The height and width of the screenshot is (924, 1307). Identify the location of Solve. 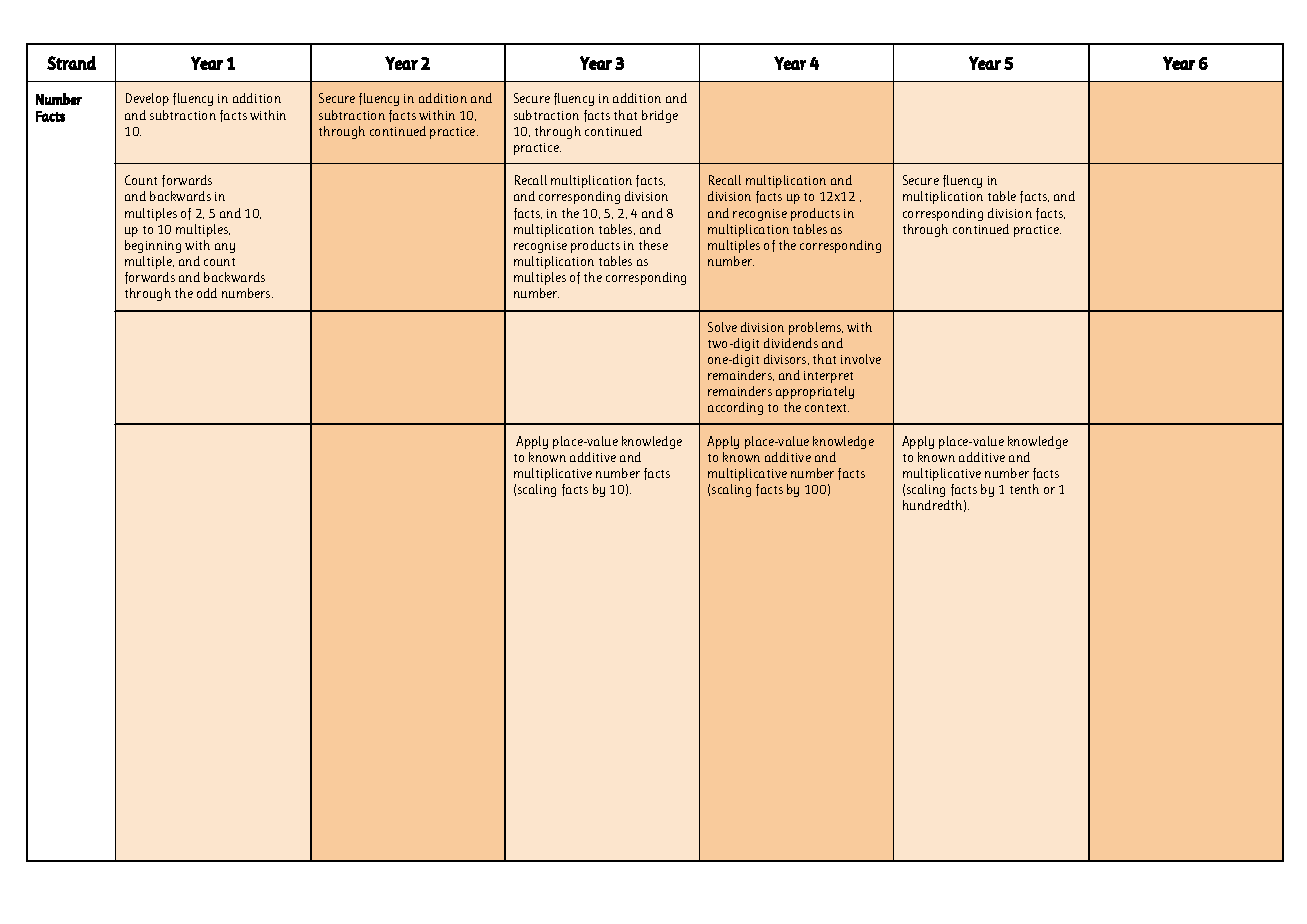
(722, 327).
